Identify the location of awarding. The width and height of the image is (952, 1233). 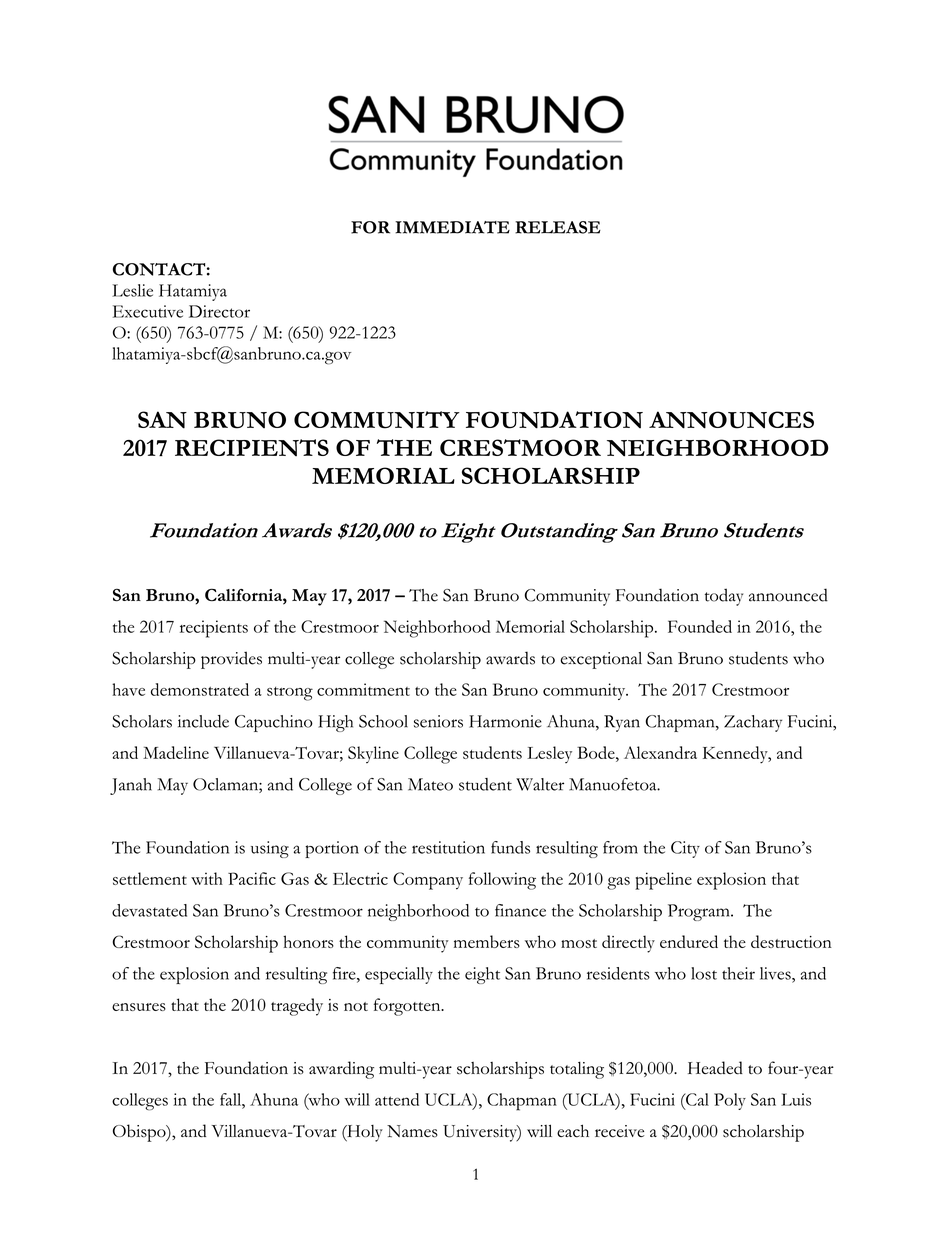
(341, 1070).
